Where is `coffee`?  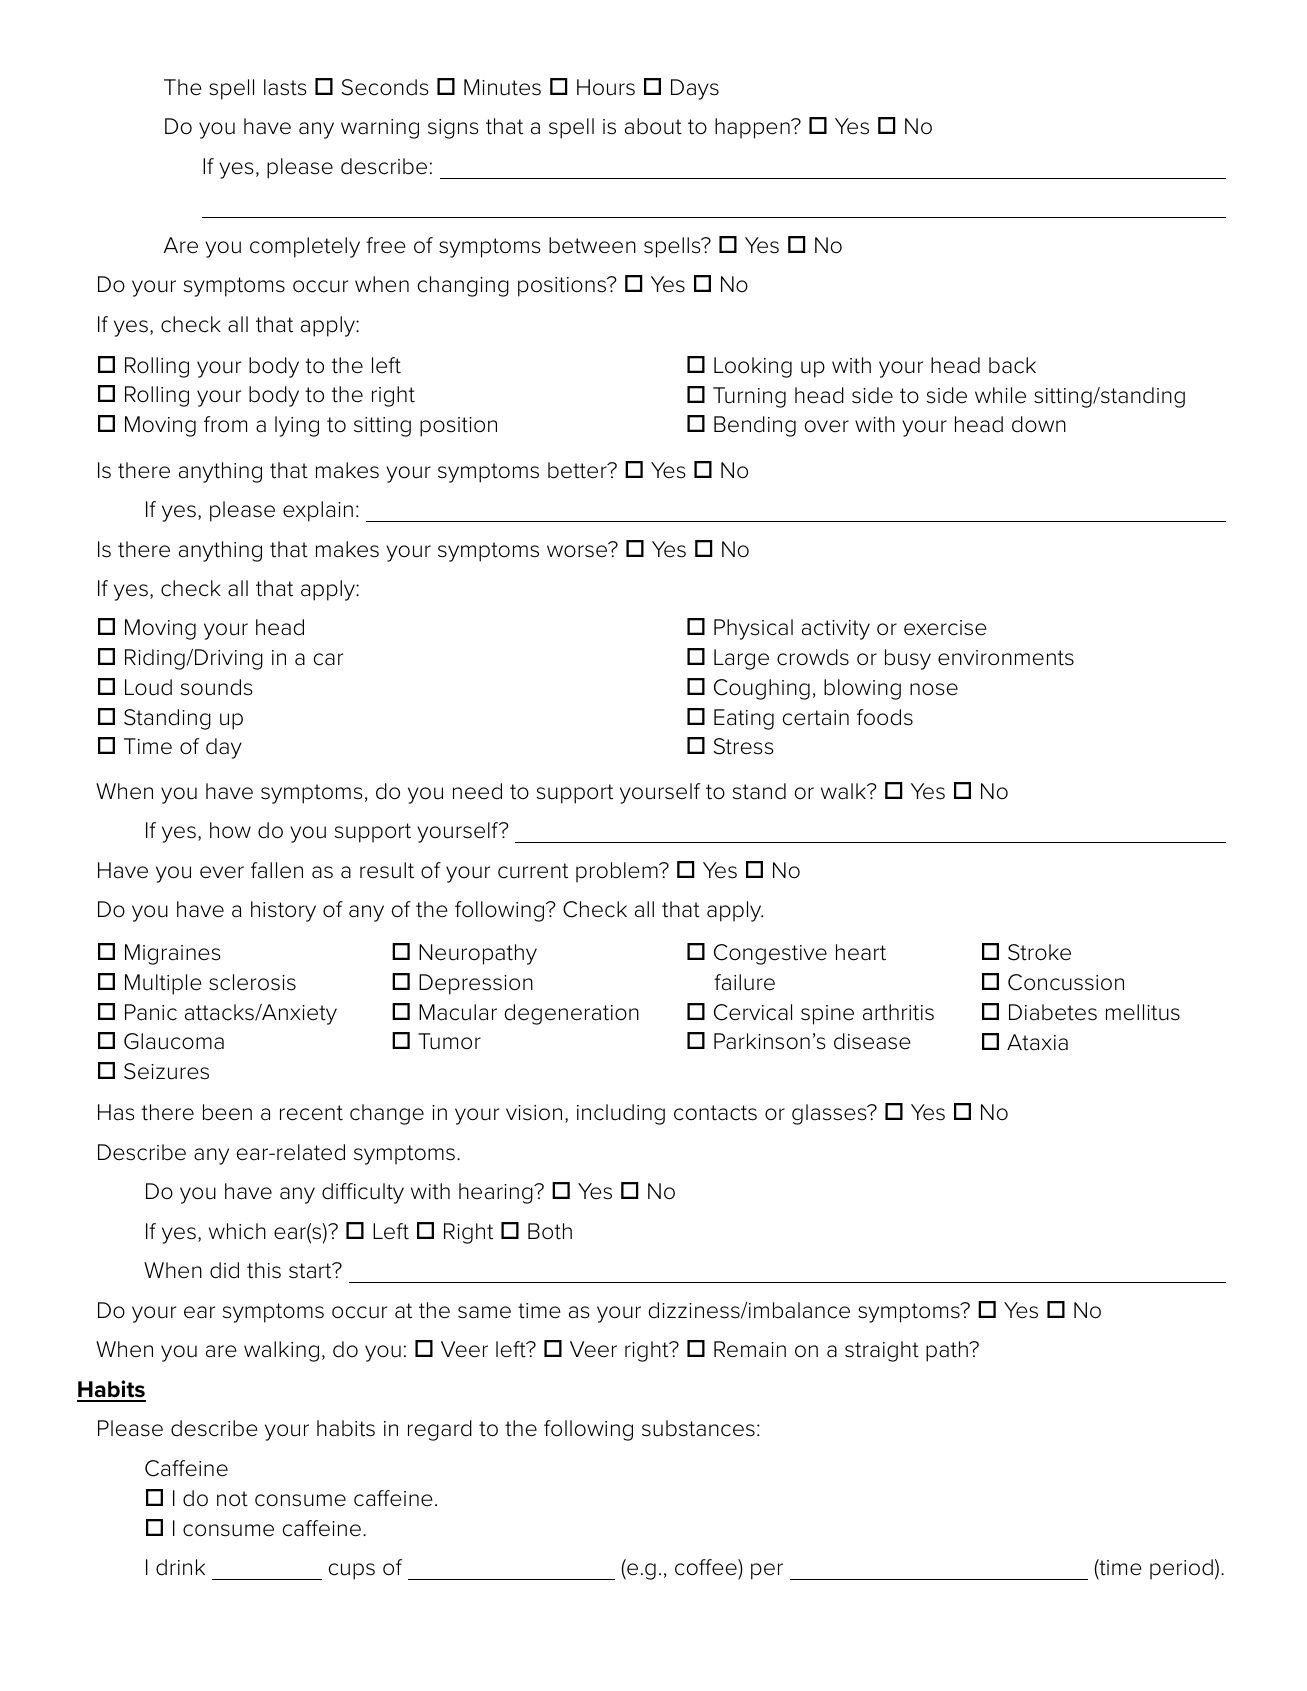 coffee is located at coordinates (707, 1567).
